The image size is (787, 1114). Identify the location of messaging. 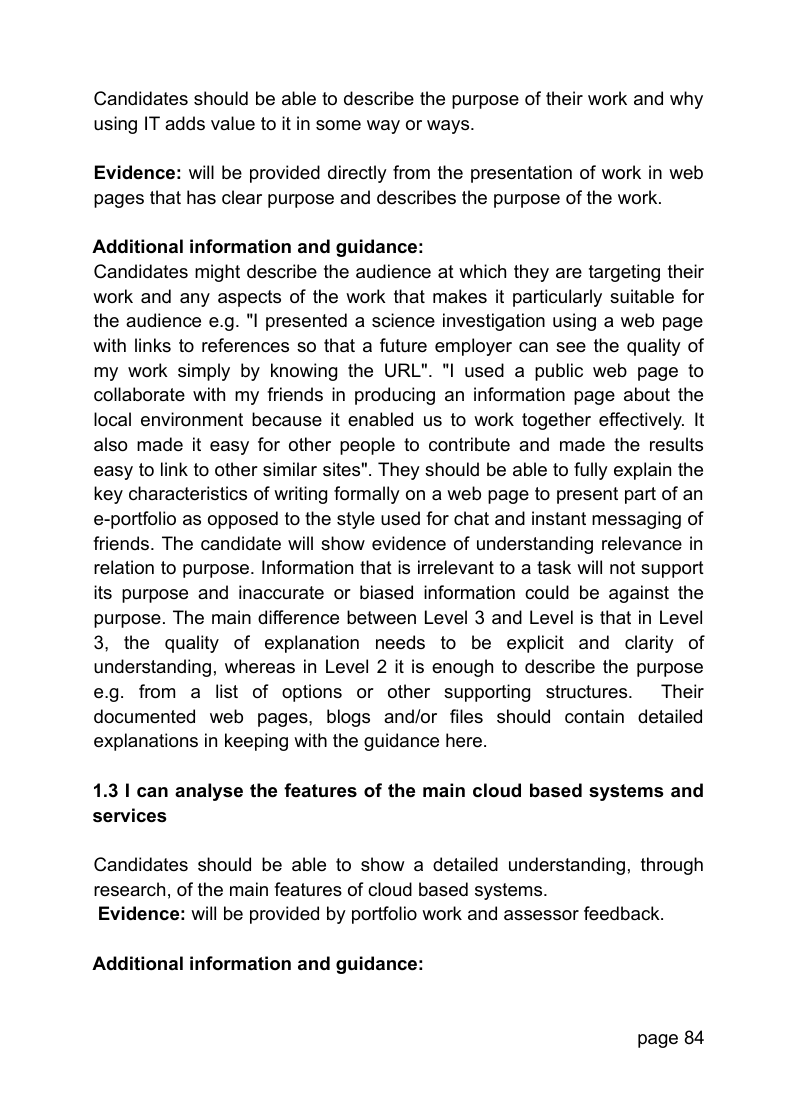
(636, 520).
